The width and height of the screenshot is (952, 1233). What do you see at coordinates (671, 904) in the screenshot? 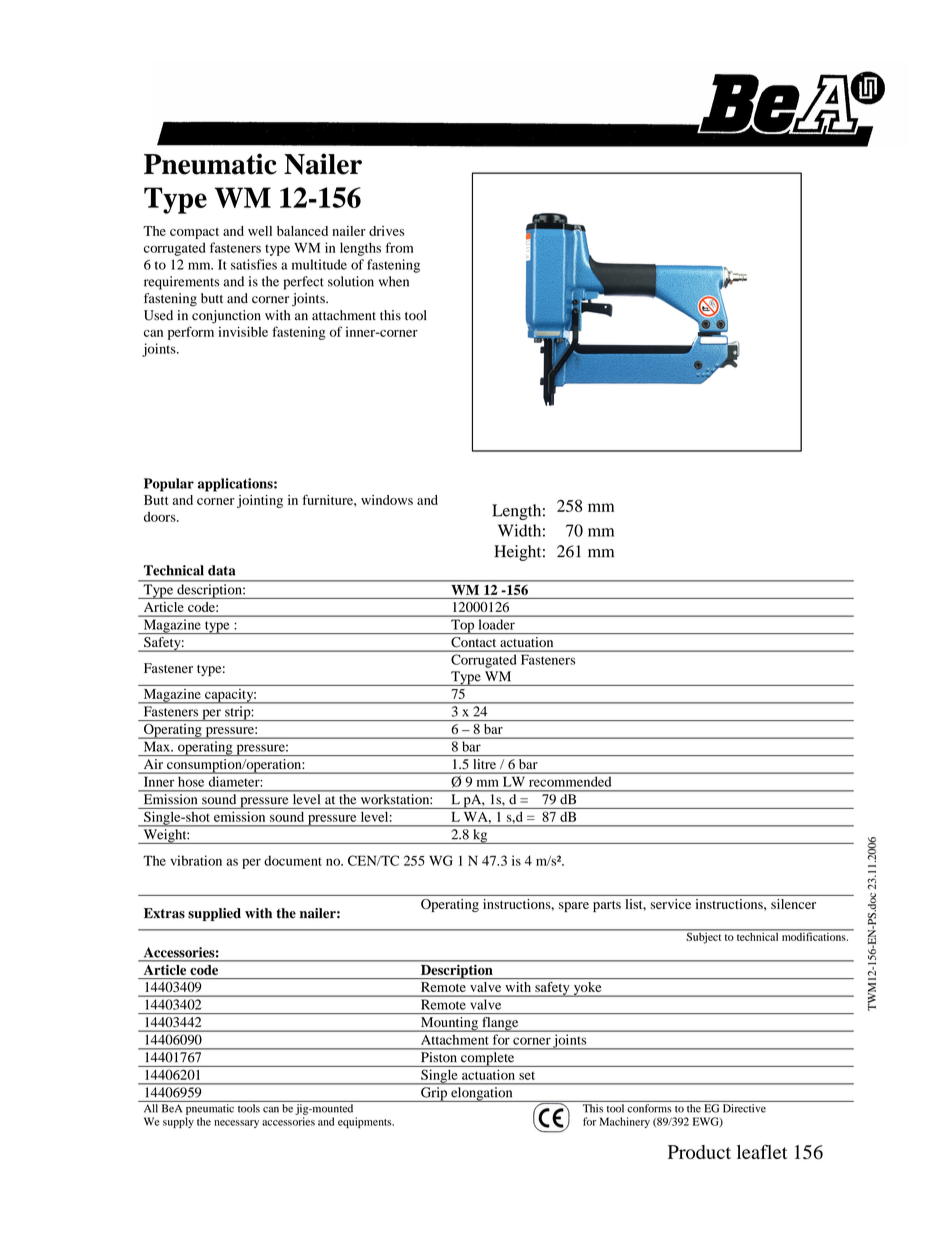
I see `service` at bounding box center [671, 904].
